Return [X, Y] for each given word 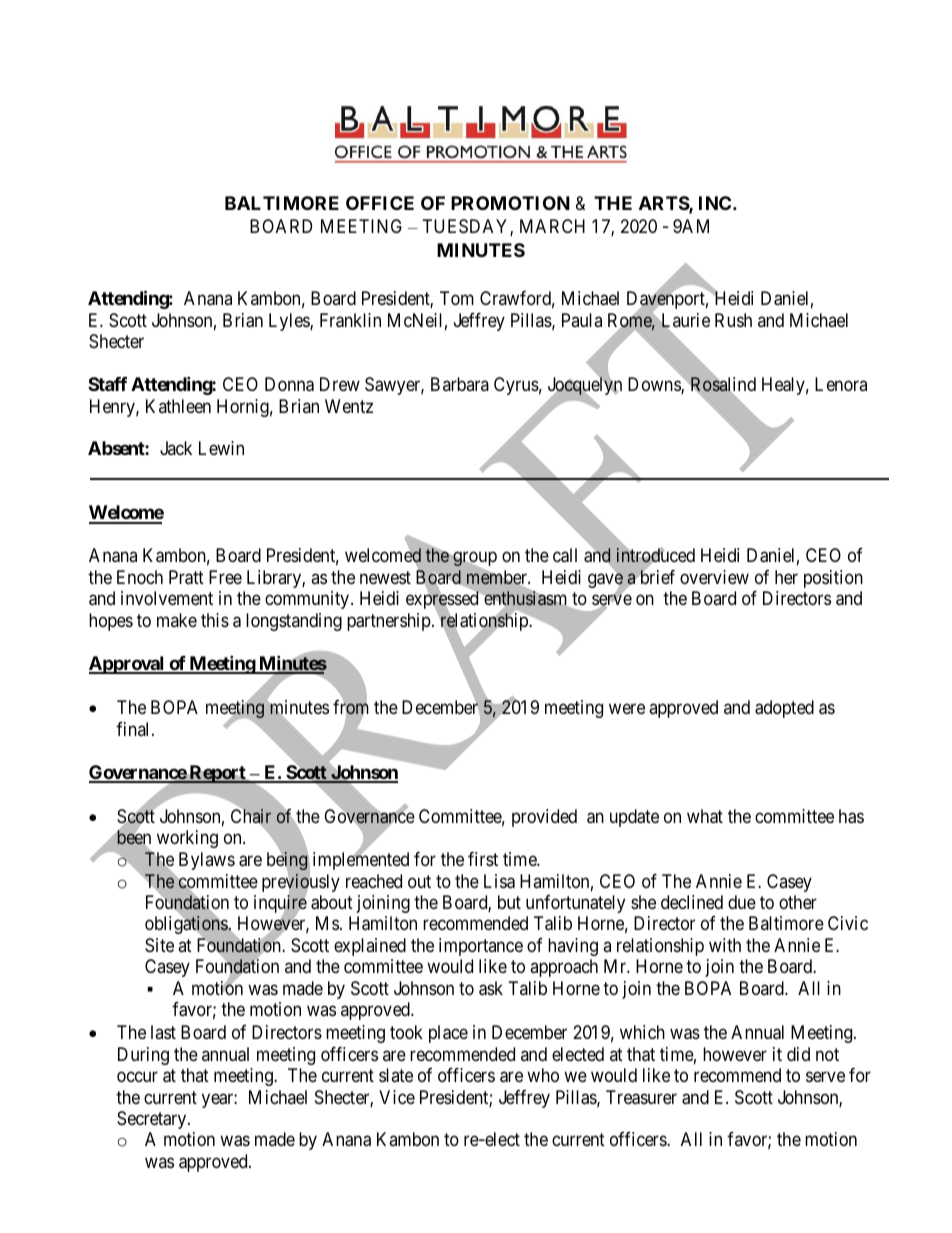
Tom [457, 298]
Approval [128, 665]
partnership [389, 622]
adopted [784, 709]
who [543, 1075]
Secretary [153, 1120]
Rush [733, 320]
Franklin [350, 320]
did [798, 1054]
